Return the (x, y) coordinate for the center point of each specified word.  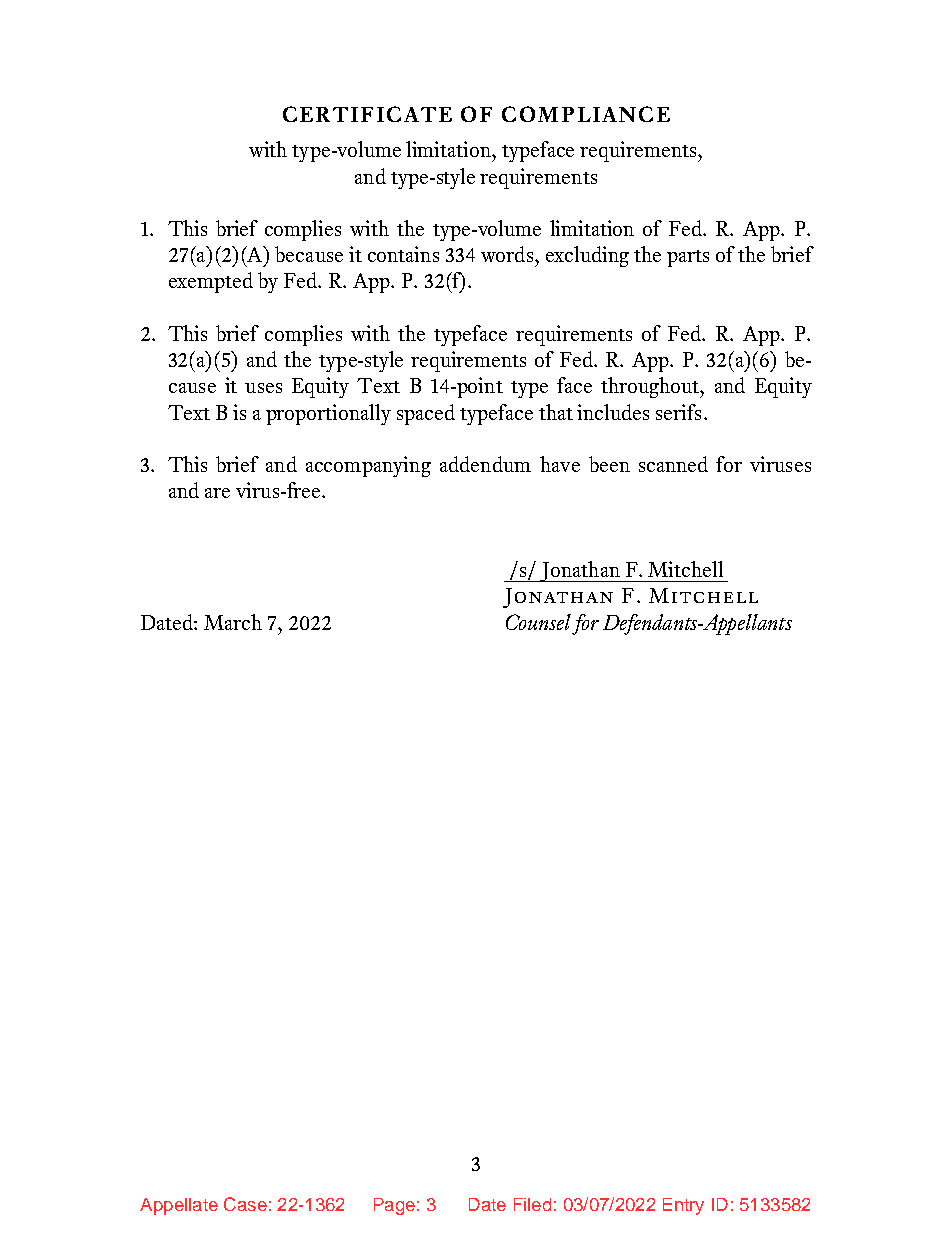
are (217, 493)
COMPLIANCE (586, 114)
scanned (673, 464)
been (609, 464)
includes (613, 412)
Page (394, 1206)
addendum (485, 464)
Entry (683, 1206)
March (233, 622)
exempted (211, 282)
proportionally (328, 414)
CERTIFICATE (367, 114)
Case (245, 1204)
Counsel (538, 622)
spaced (426, 414)
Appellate (179, 1206)
